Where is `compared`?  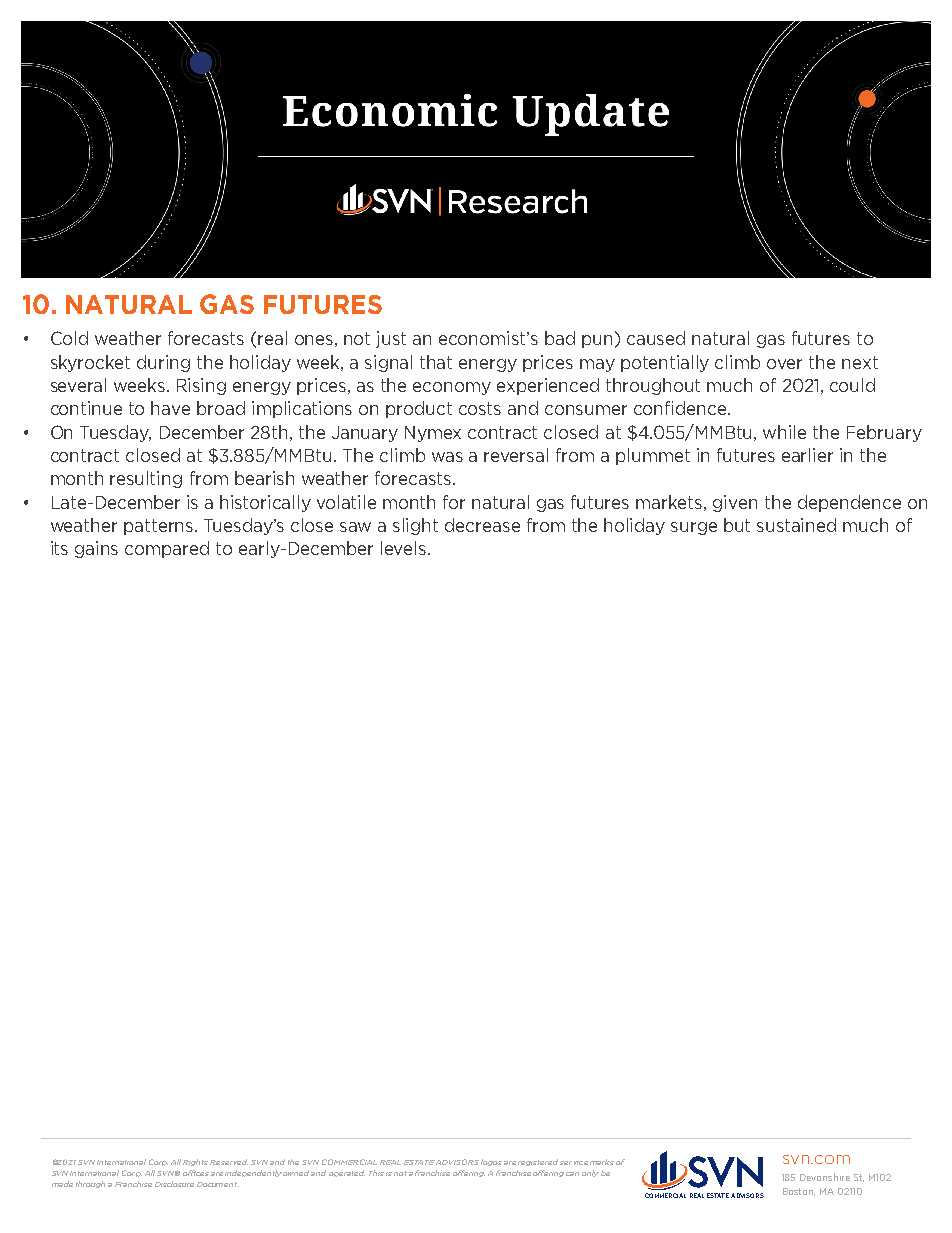 compared is located at coordinates (167, 549).
